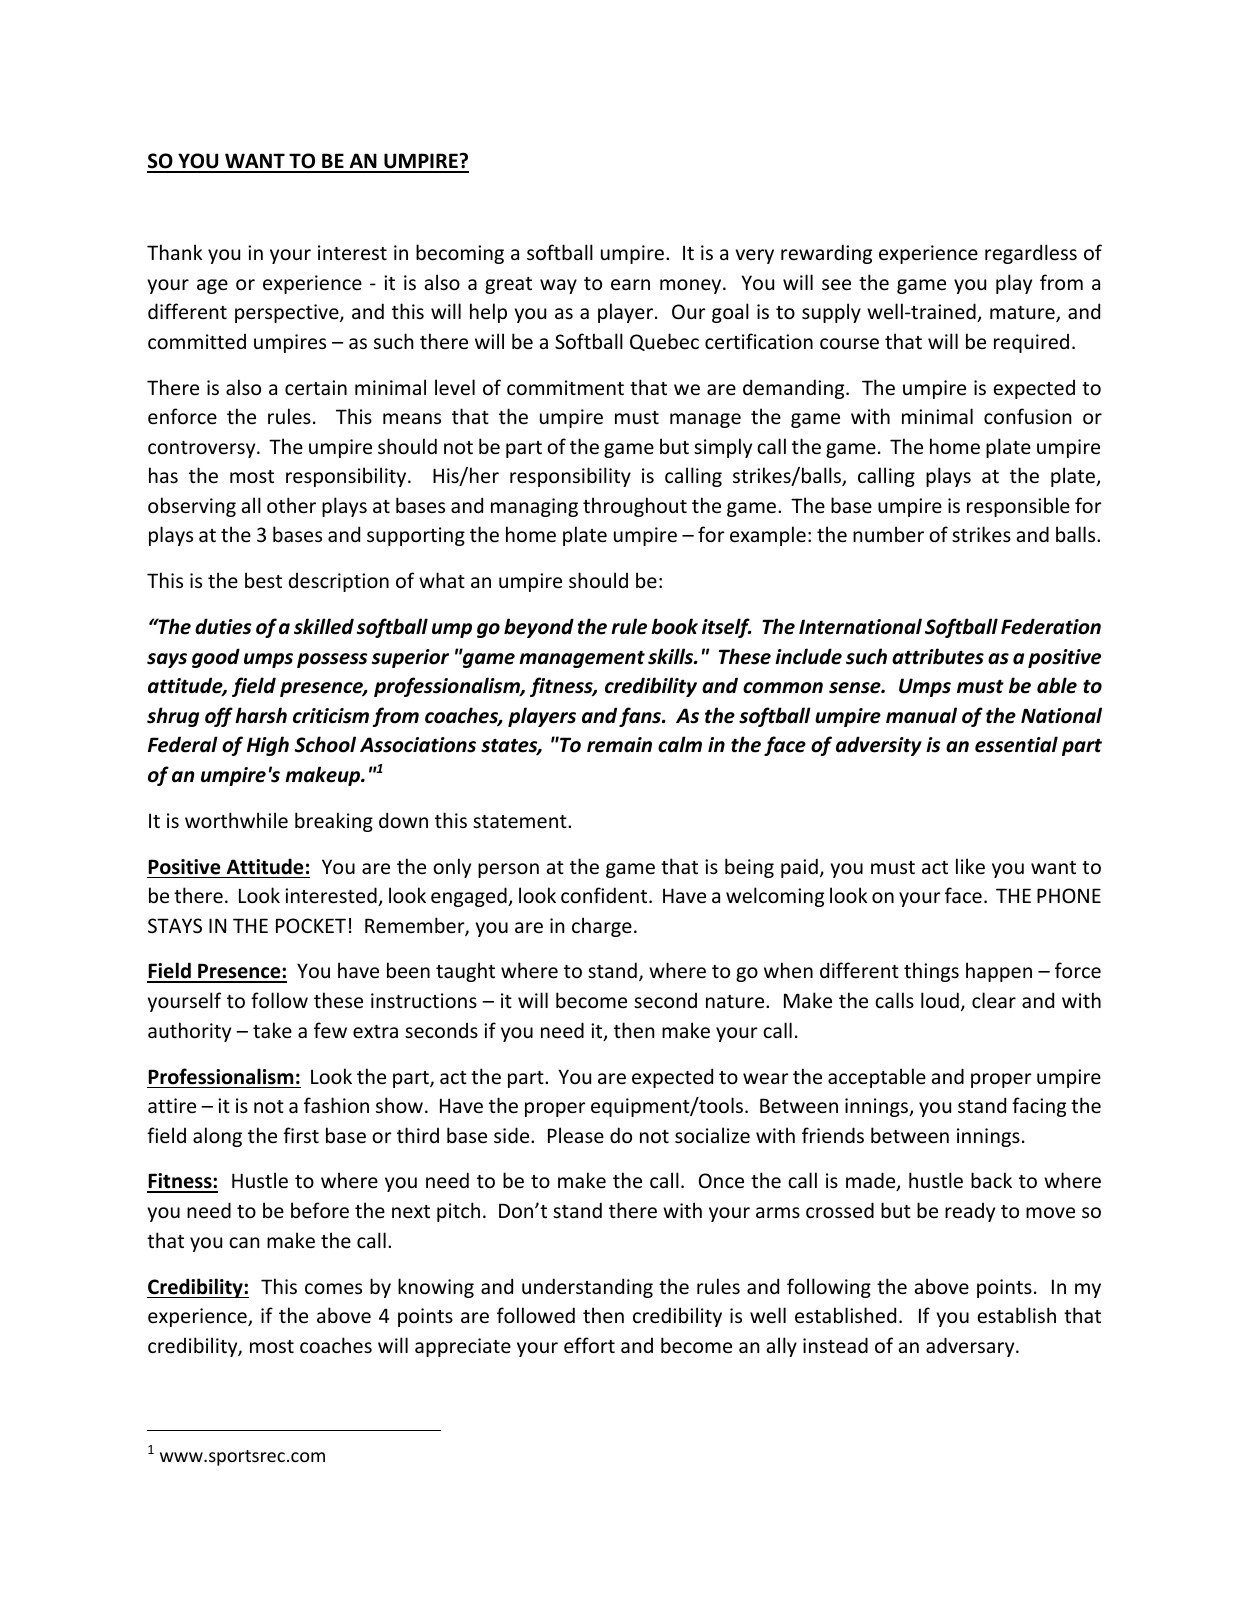 This image has height=1615, width=1248. What do you see at coordinates (263, 580) in the image?
I see `best` at bounding box center [263, 580].
